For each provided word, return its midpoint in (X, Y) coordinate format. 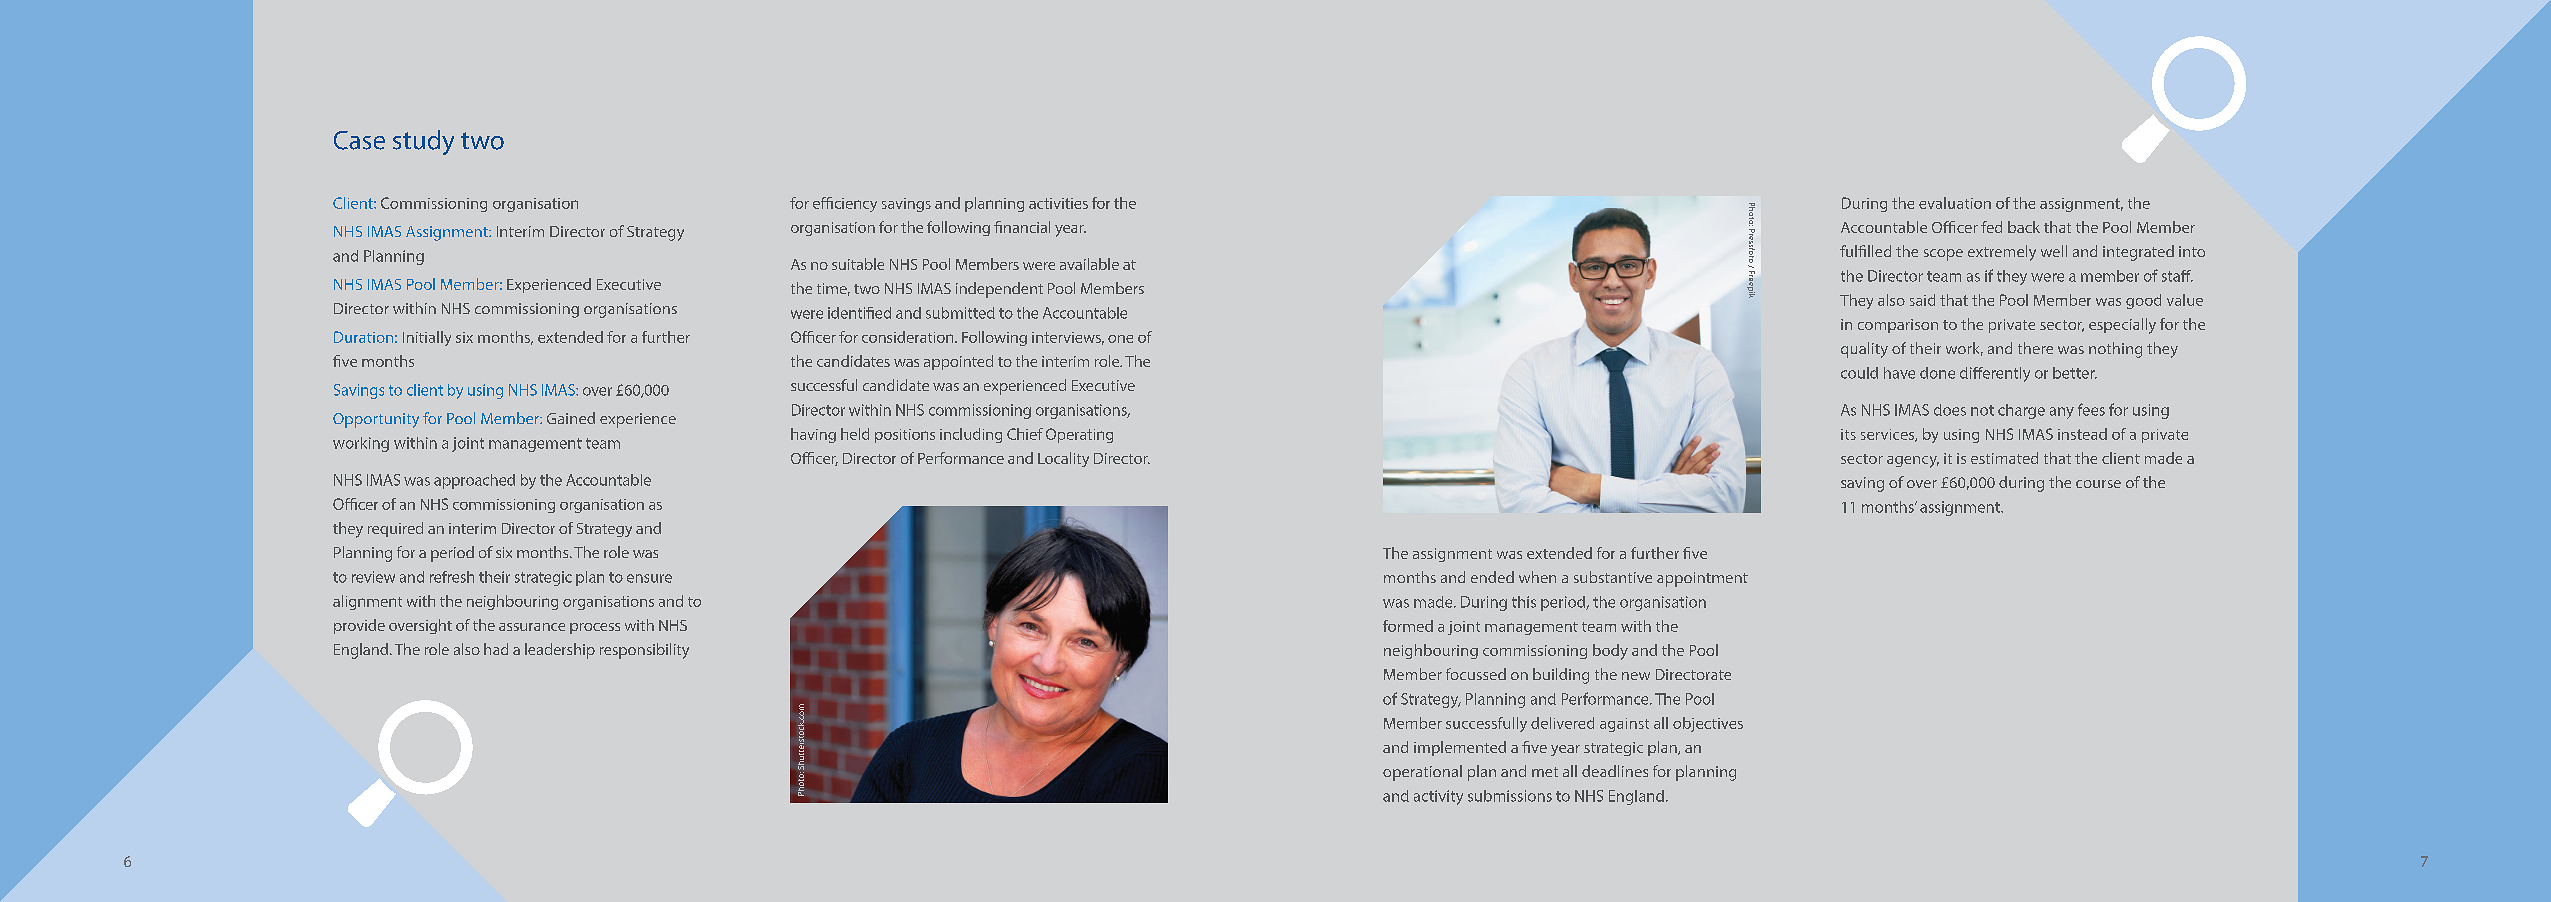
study (423, 142)
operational (1422, 773)
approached (474, 481)
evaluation (1955, 203)
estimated (2004, 458)
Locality (1063, 459)
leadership (560, 651)
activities (1058, 203)
